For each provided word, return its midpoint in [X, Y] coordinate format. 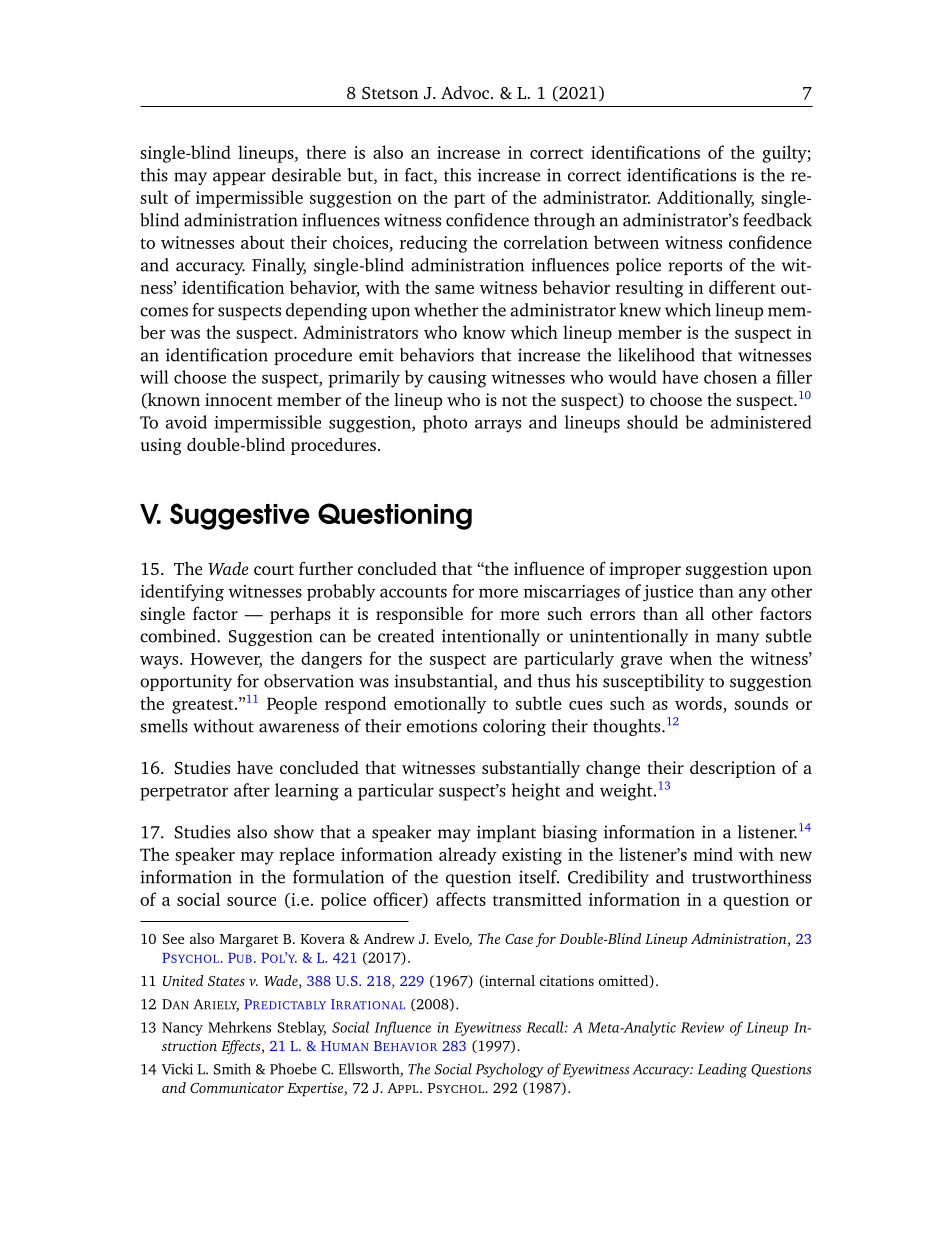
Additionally [705, 199]
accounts [413, 592]
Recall [546, 1027]
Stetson [390, 93]
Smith [232, 1069]
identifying [182, 592]
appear [239, 178]
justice [668, 593]
